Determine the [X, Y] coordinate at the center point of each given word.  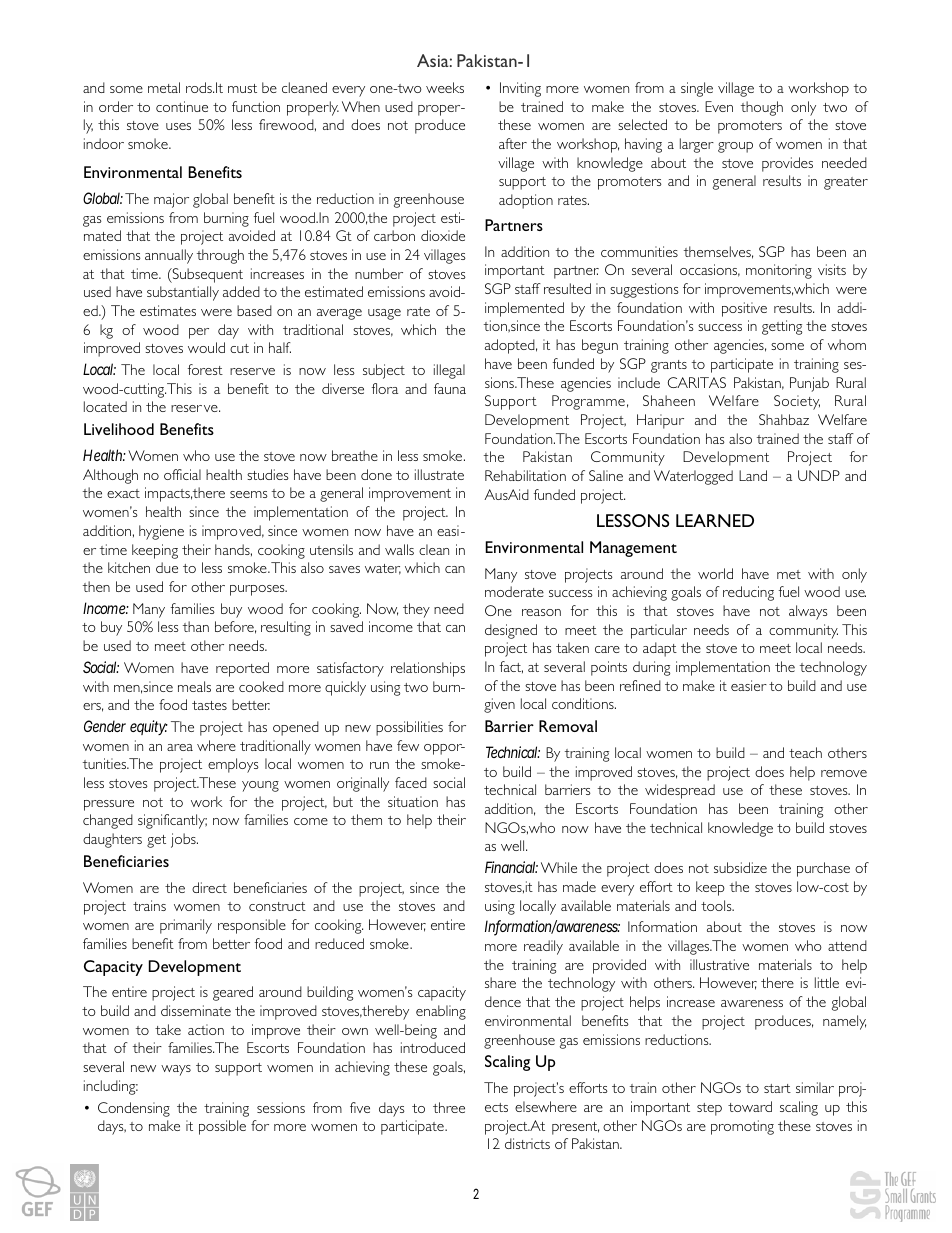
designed [511, 631]
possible [222, 1127]
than [196, 626]
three [449, 1107]
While [559, 867]
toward [750, 1106]
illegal [449, 371]
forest [205, 369]
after [513, 143]
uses [178, 126]
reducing [748, 593]
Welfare [734, 400]
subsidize [740, 867]
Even [719, 106]
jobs [184, 840]
